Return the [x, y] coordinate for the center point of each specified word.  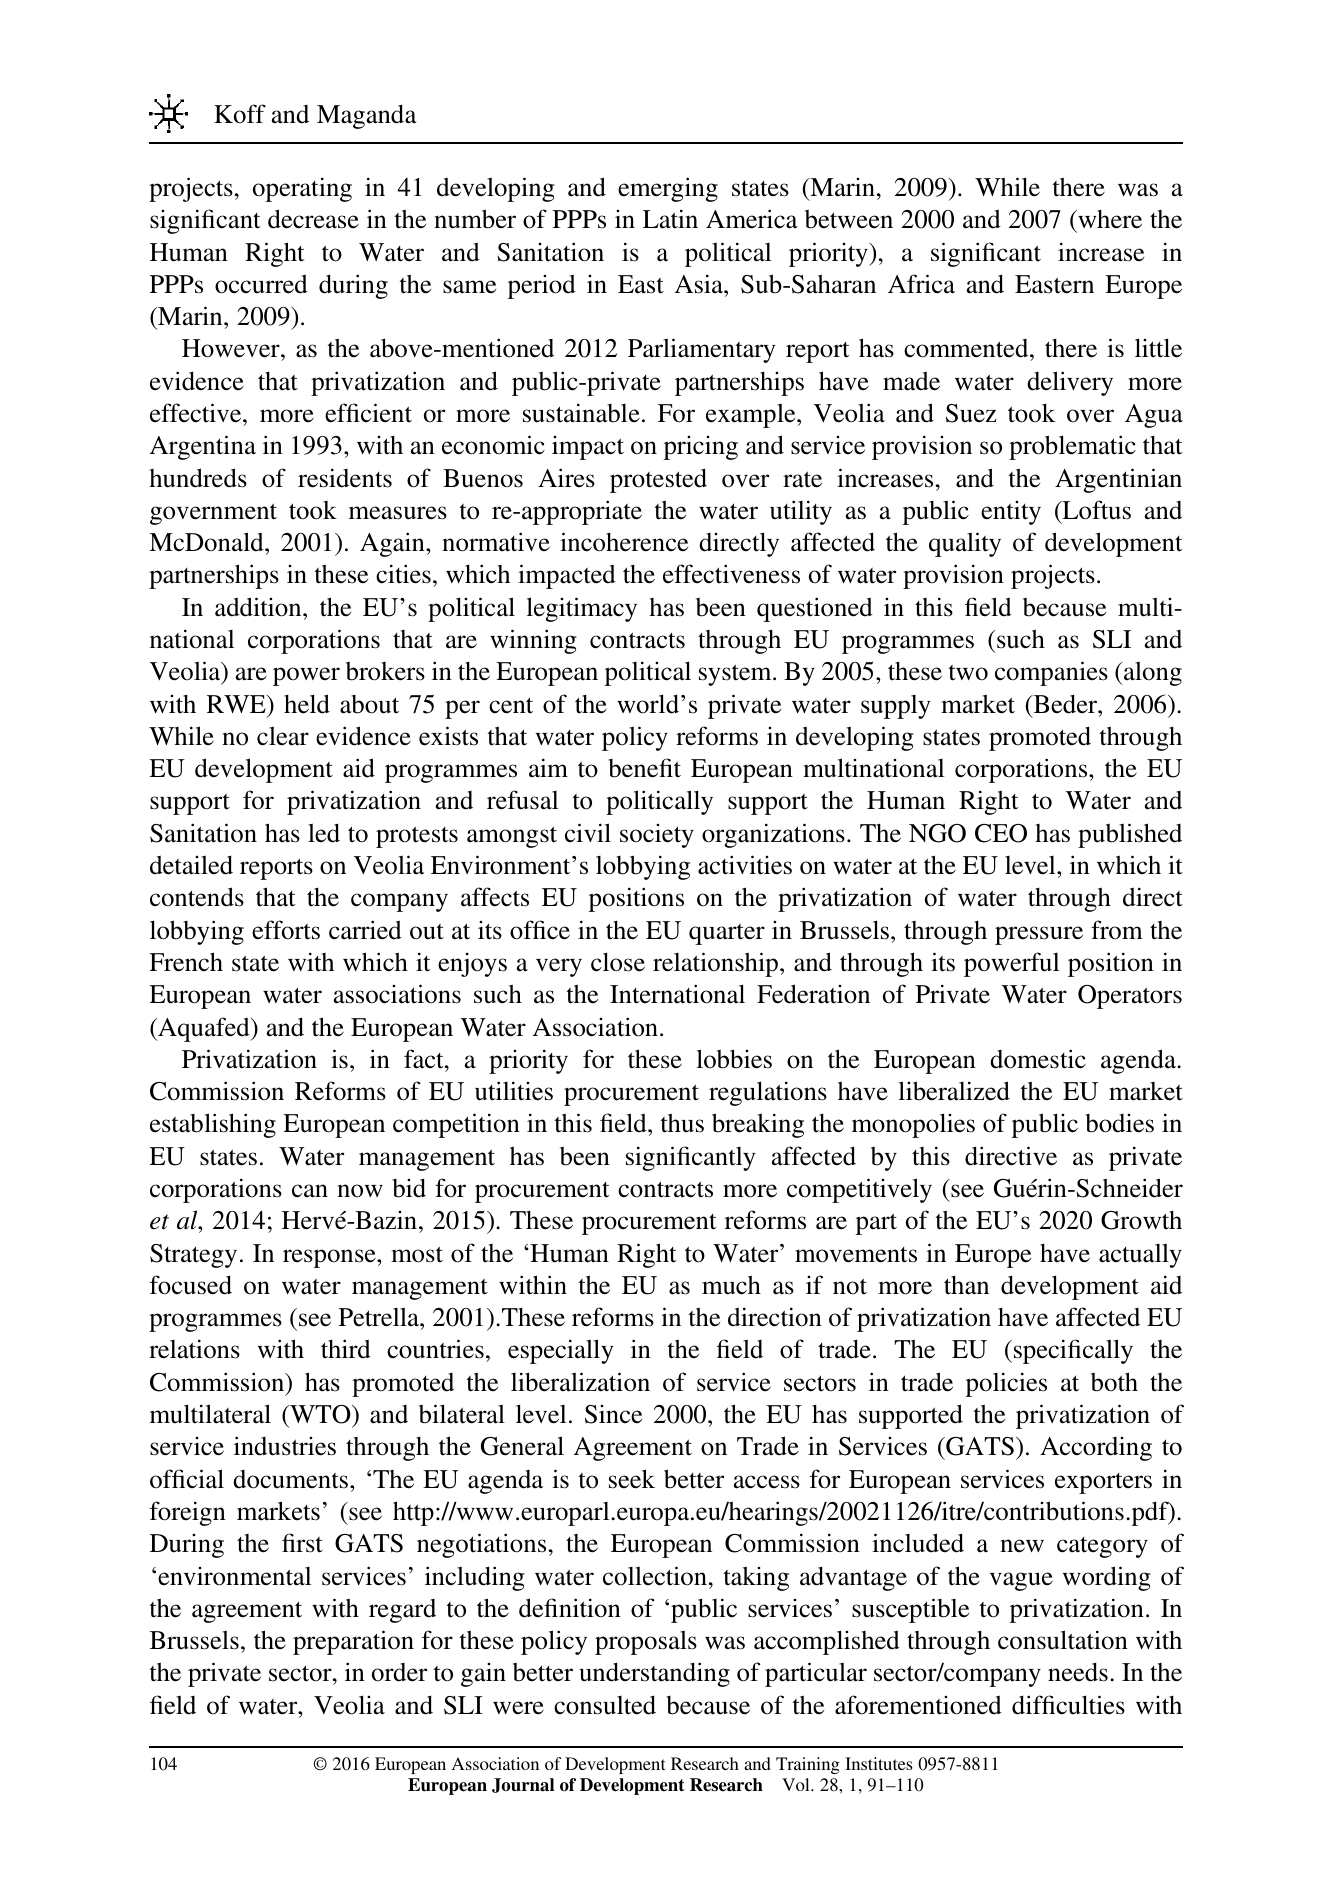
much [731, 1285]
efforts [286, 930]
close [618, 962]
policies [1006, 1384]
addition [259, 607]
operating [302, 189]
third [346, 1349]
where [1109, 221]
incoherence [624, 542]
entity [1011, 513]
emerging [668, 189]
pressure [1039, 935]
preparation [353, 1642]
